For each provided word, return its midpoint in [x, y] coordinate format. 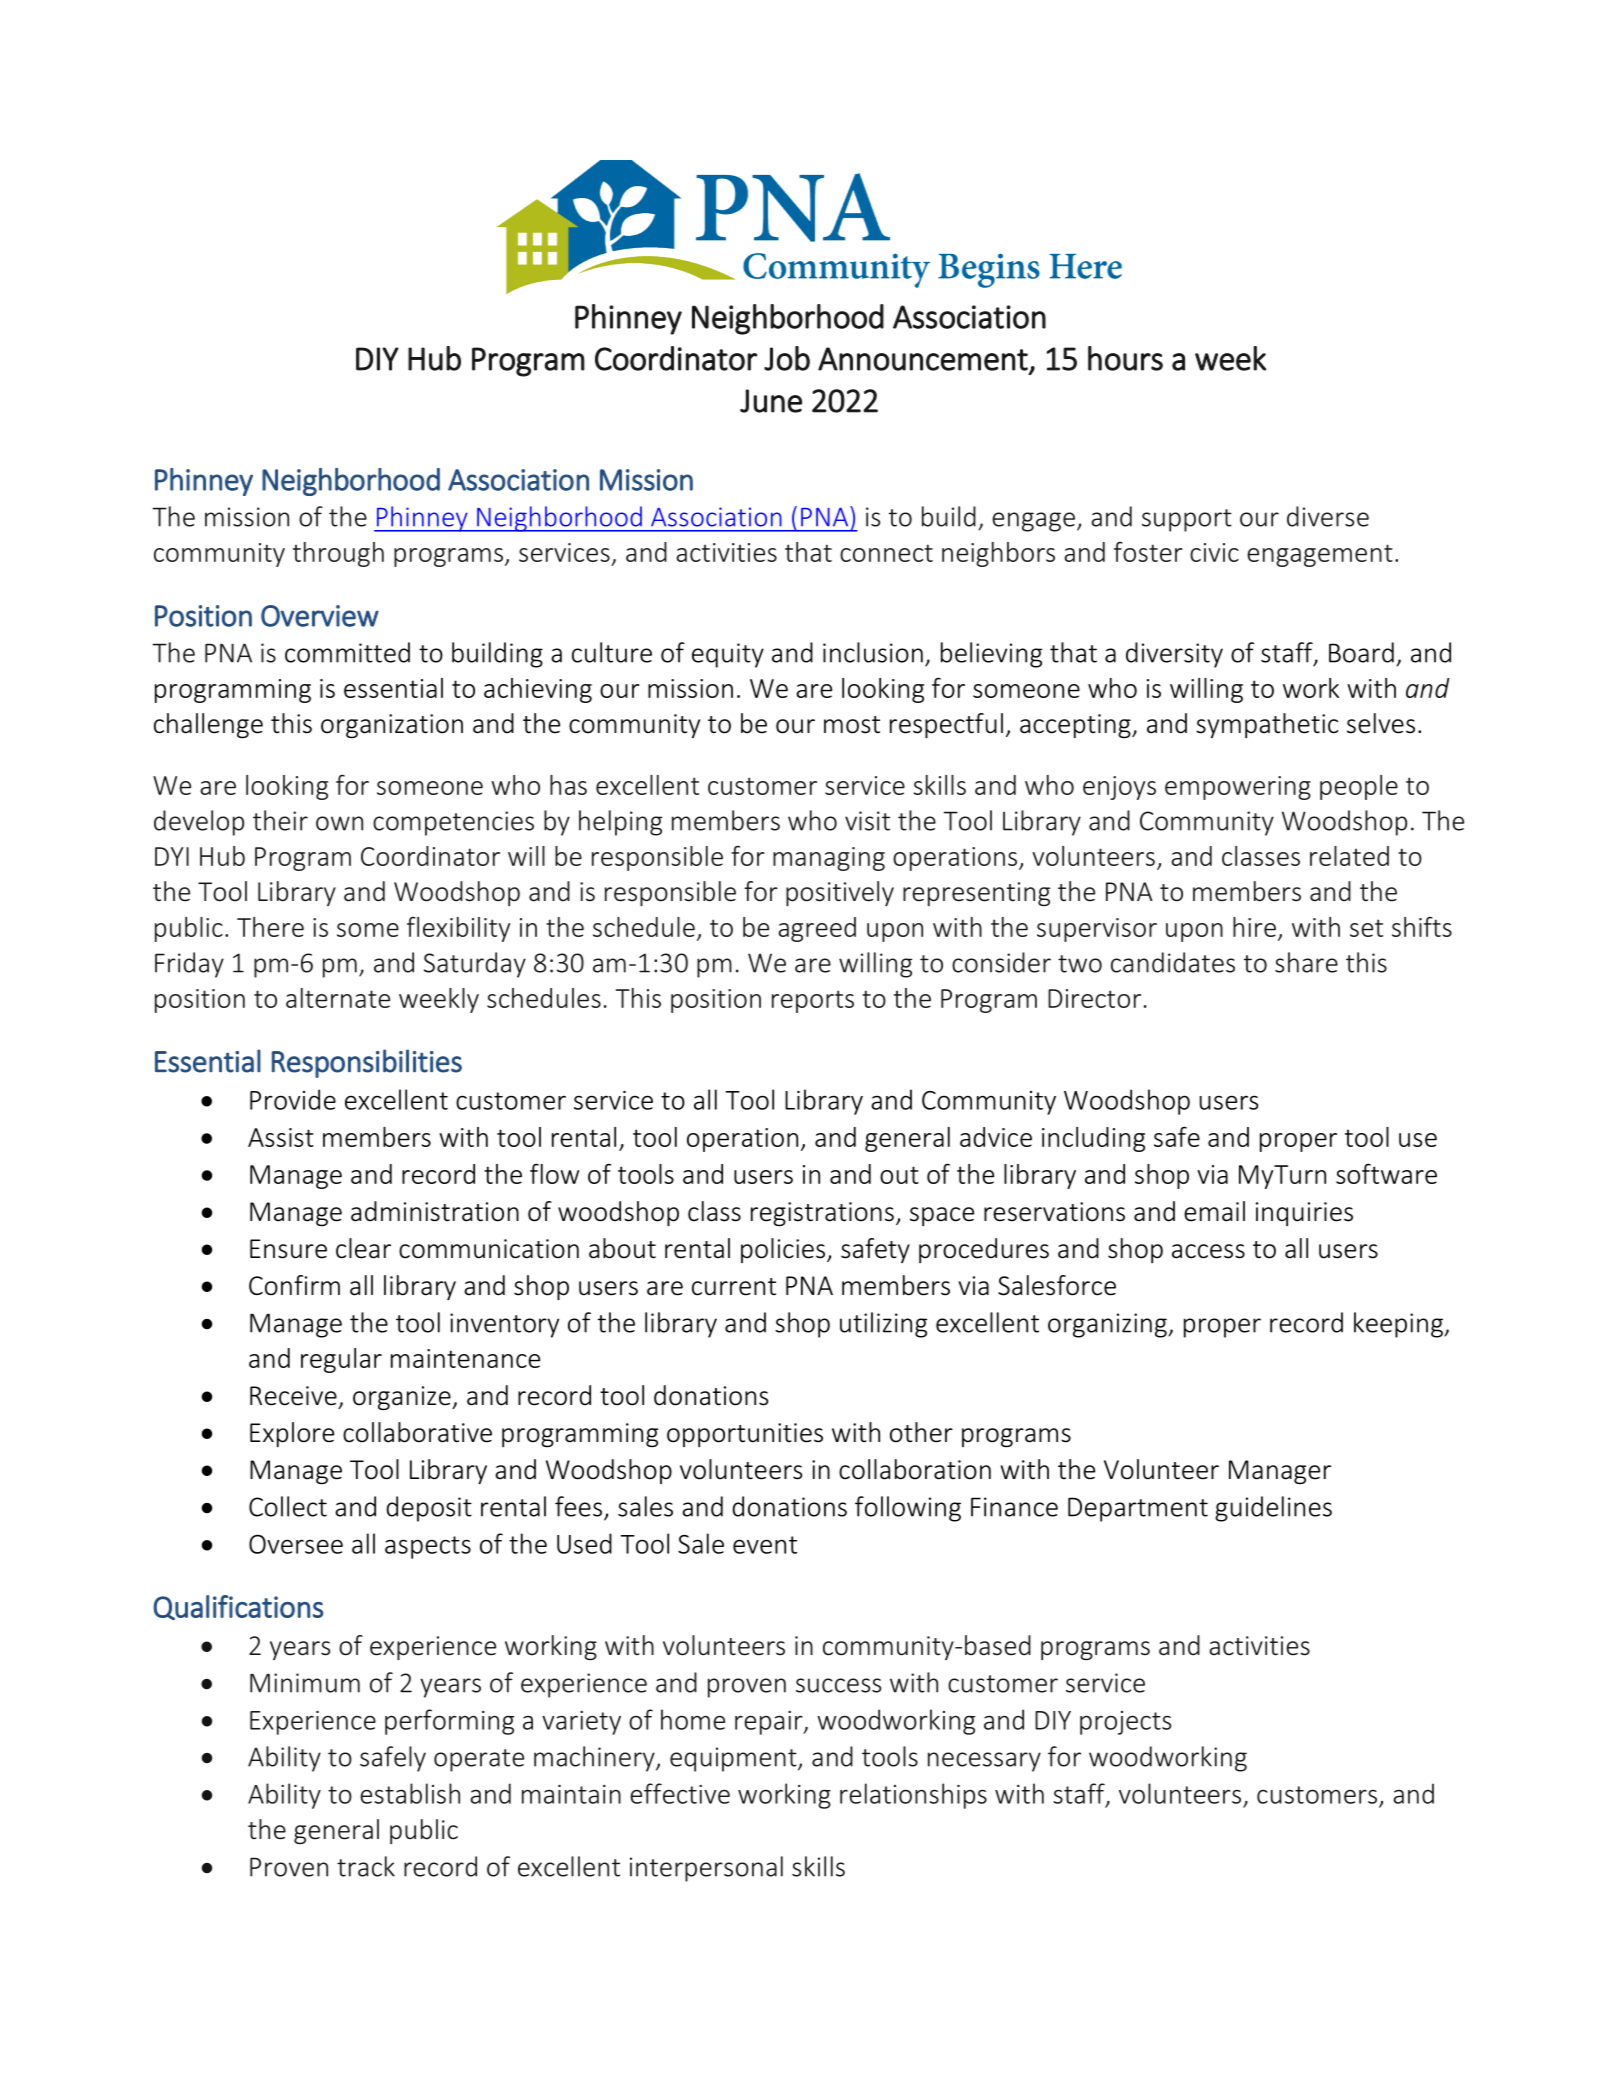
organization [392, 726]
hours [1125, 358]
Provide [293, 1099]
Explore [292, 1434]
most [852, 725]
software [1386, 1173]
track [366, 1866]
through [338, 554]
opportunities [745, 1435]
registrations [822, 1214]
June [771, 401]
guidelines [1273, 1509]
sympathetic [1267, 725]
